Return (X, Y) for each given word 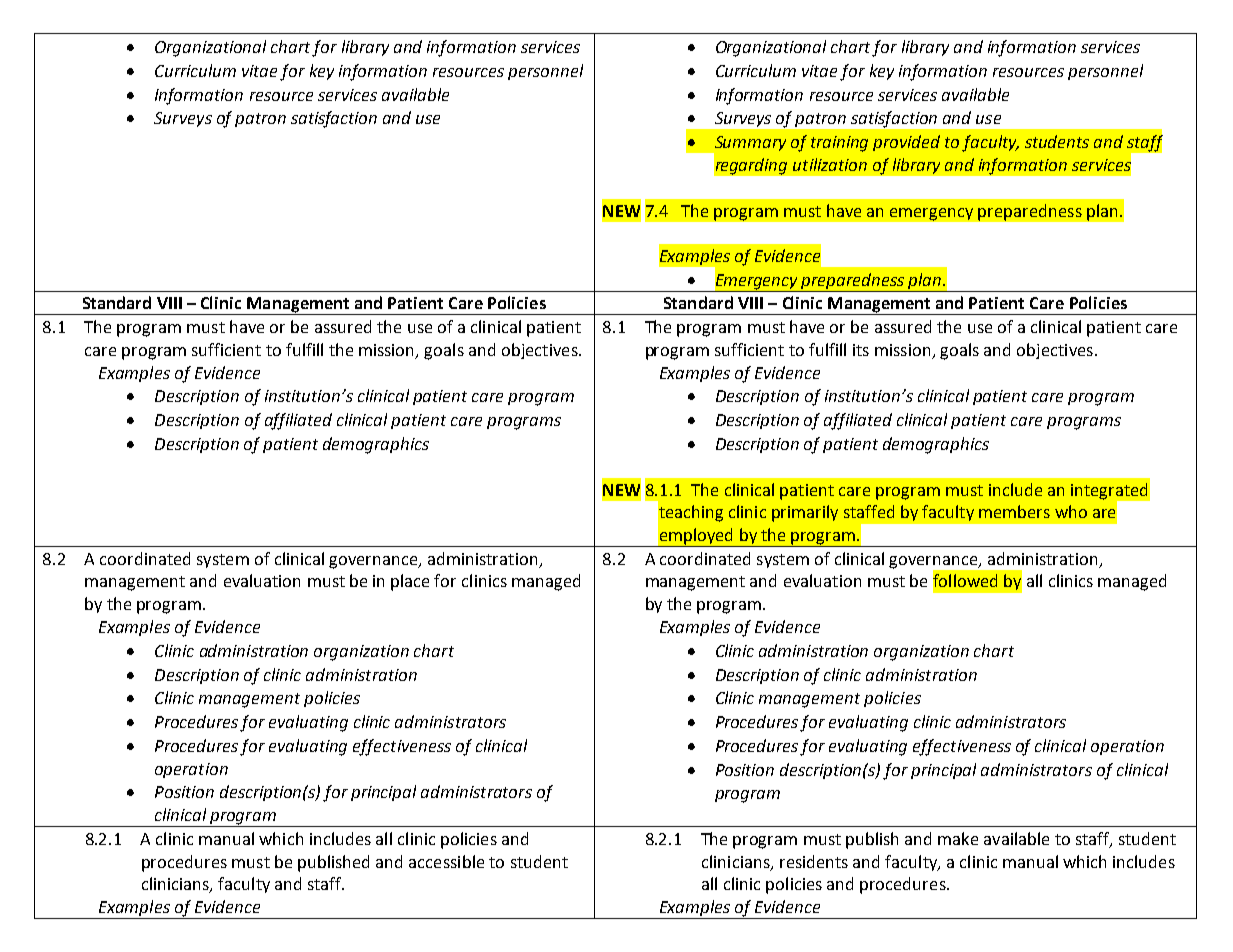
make (958, 838)
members (1014, 511)
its (861, 350)
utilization (830, 164)
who (1071, 511)
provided (906, 143)
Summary (749, 145)
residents (814, 861)
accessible (446, 861)
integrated (1109, 491)
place (410, 582)
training (839, 144)
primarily (805, 513)
